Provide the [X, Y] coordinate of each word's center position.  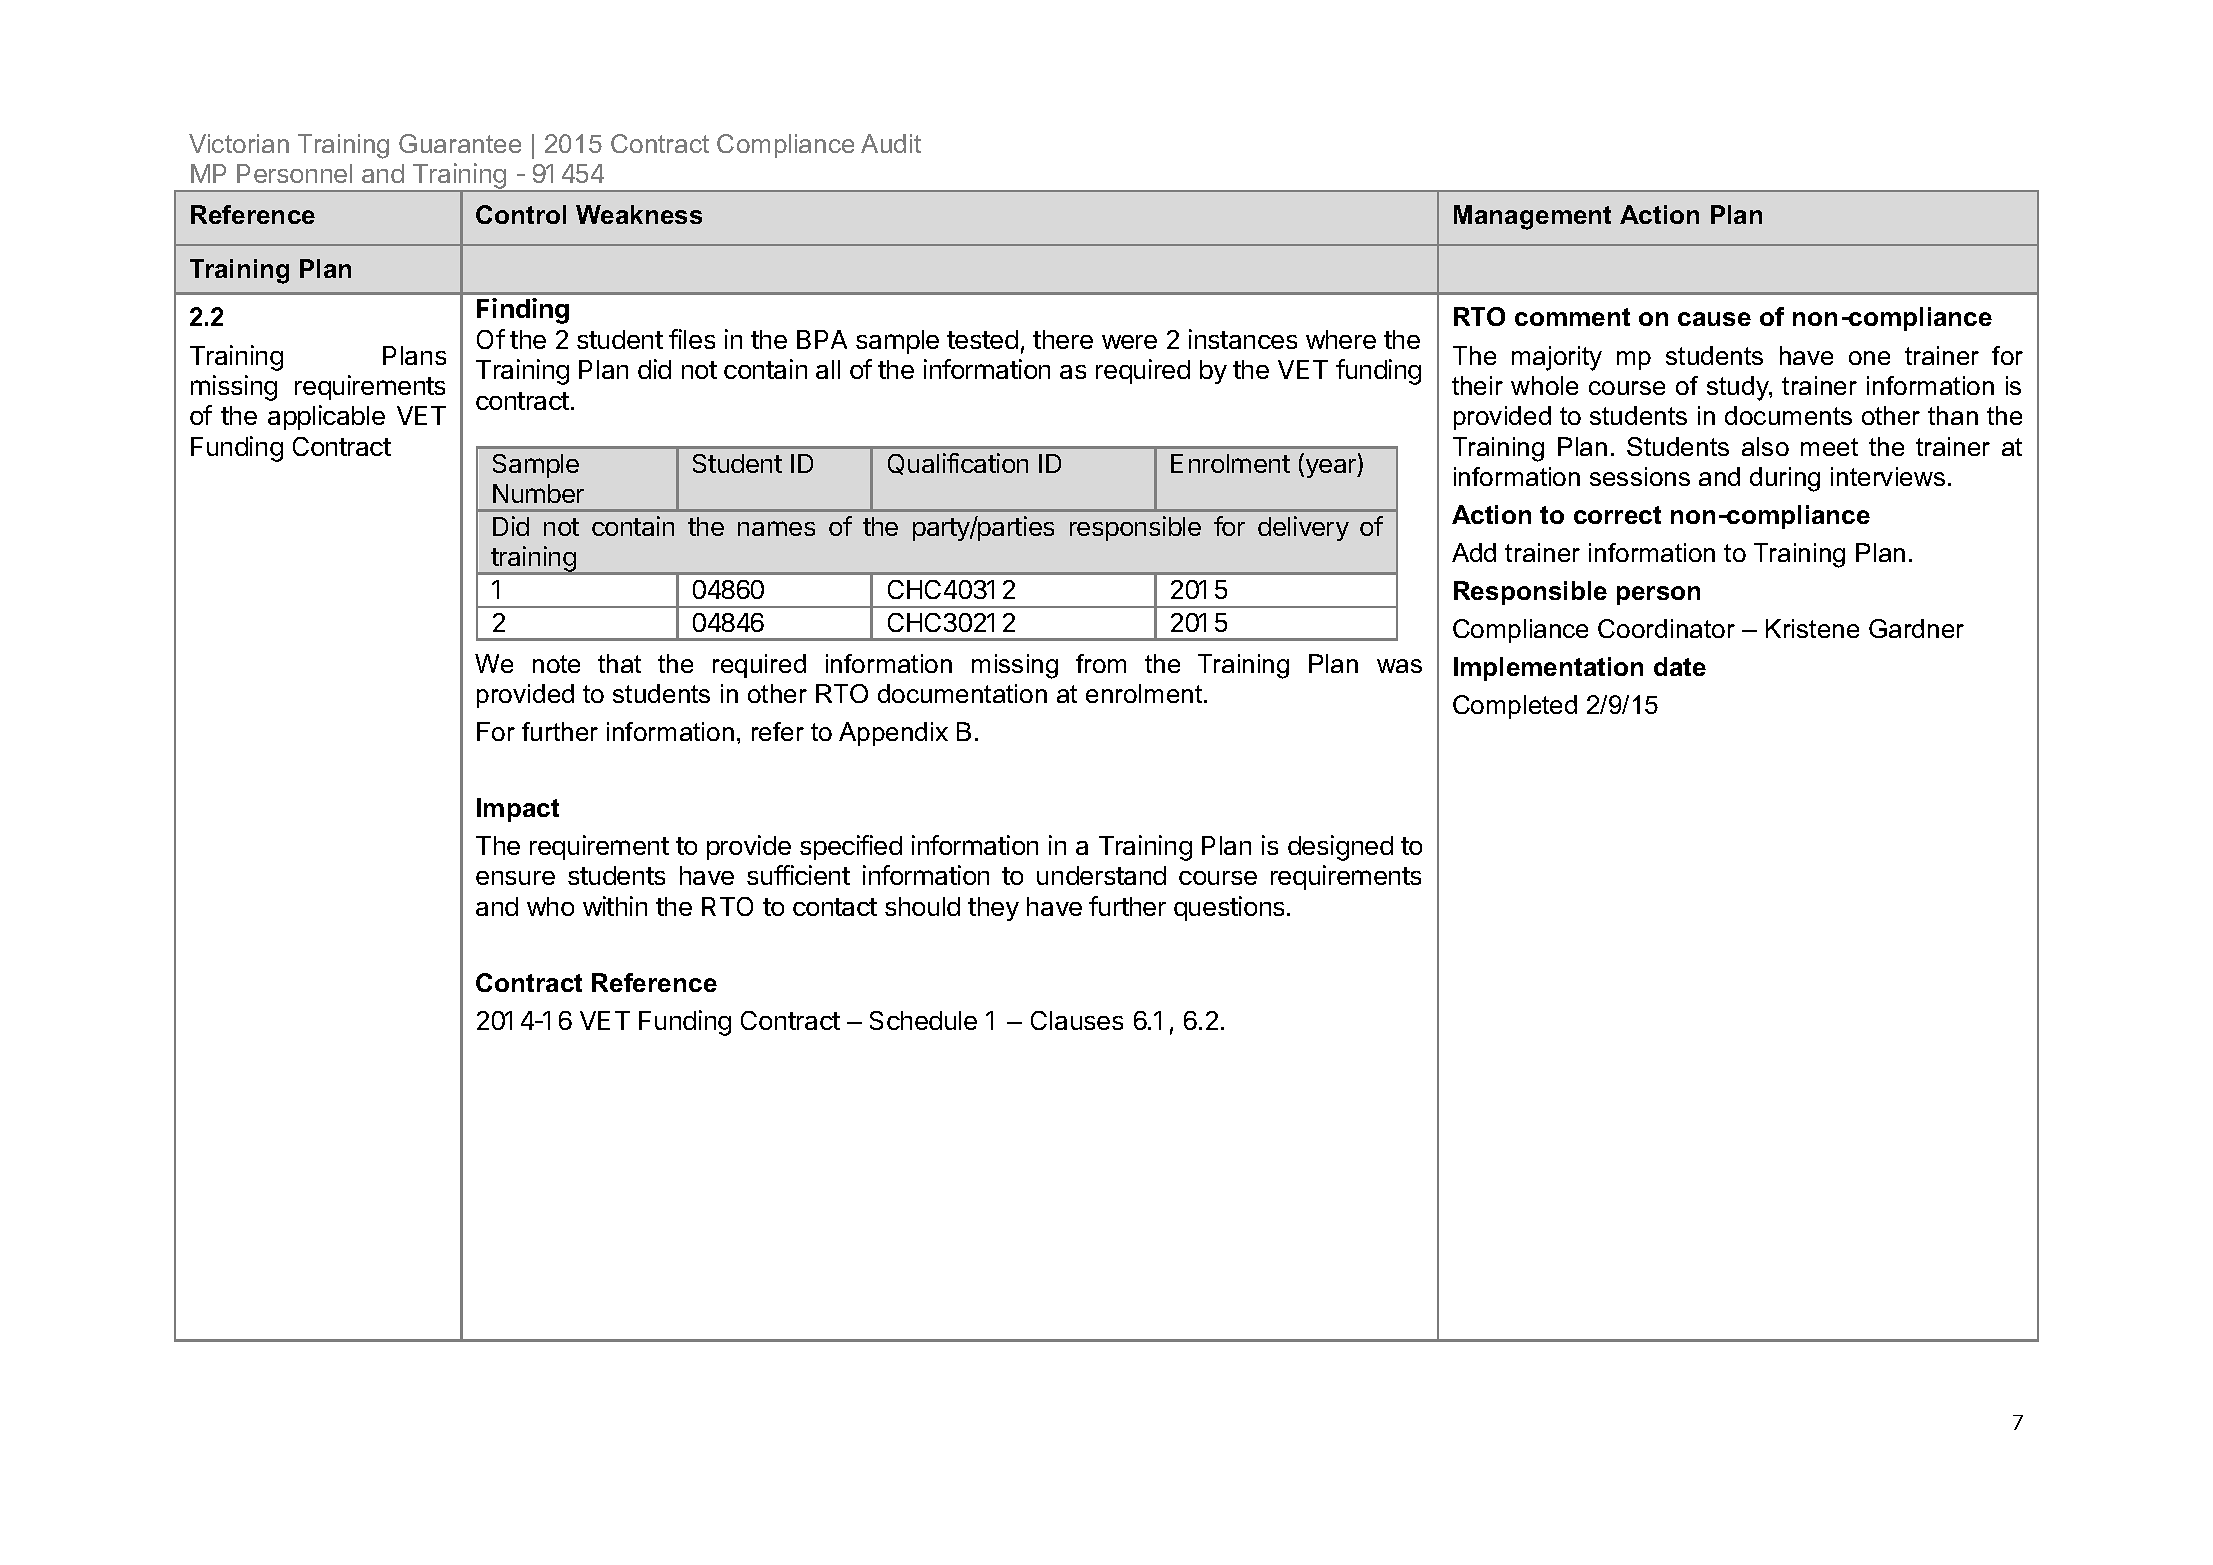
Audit [891, 143]
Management [1532, 217]
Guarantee [460, 143]
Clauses [1077, 1020]
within [615, 906]
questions [1229, 908]
